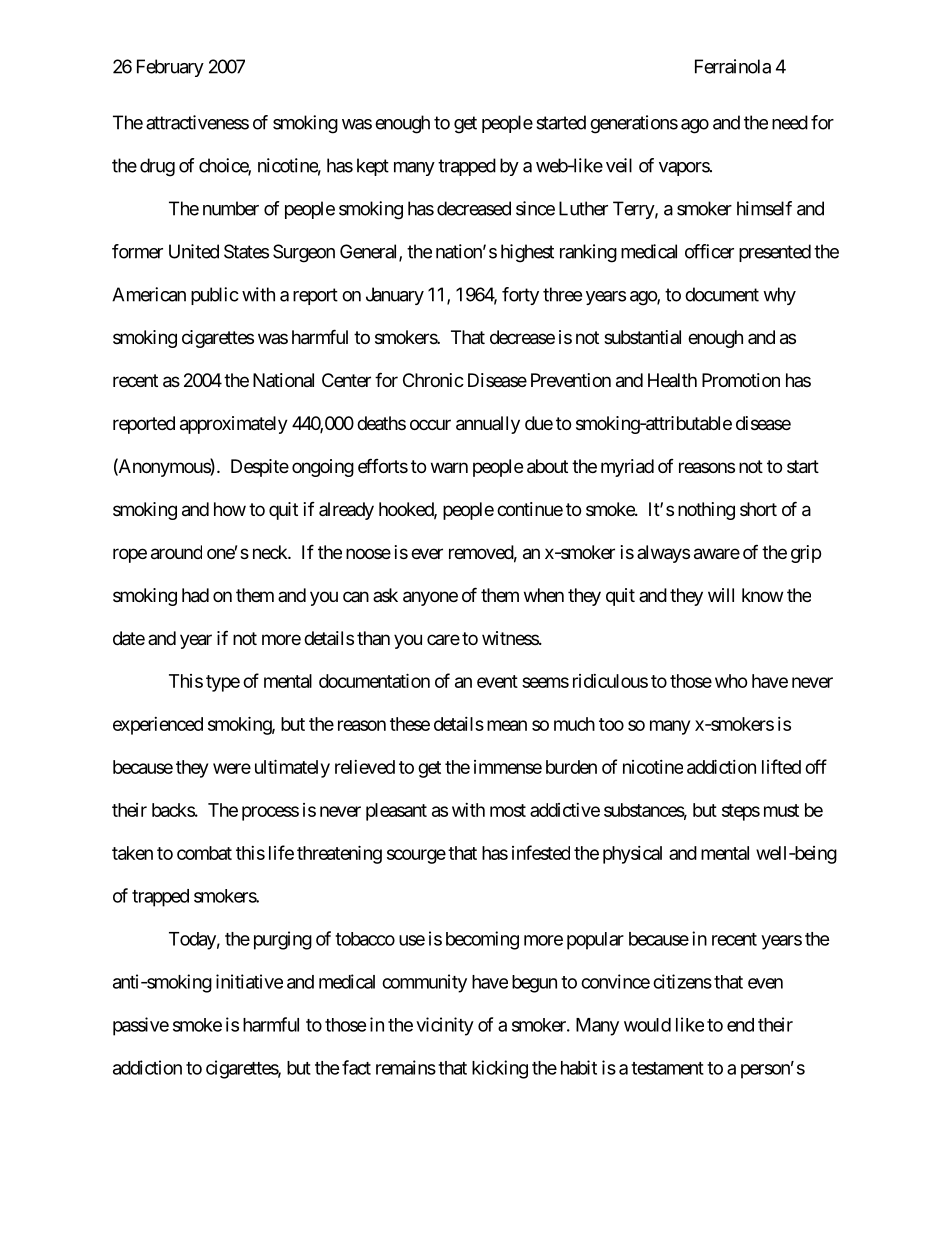 The image size is (952, 1233). What do you see at coordinates (170, 68) in the document?
I see `February` at bounding box center [170, 68].
